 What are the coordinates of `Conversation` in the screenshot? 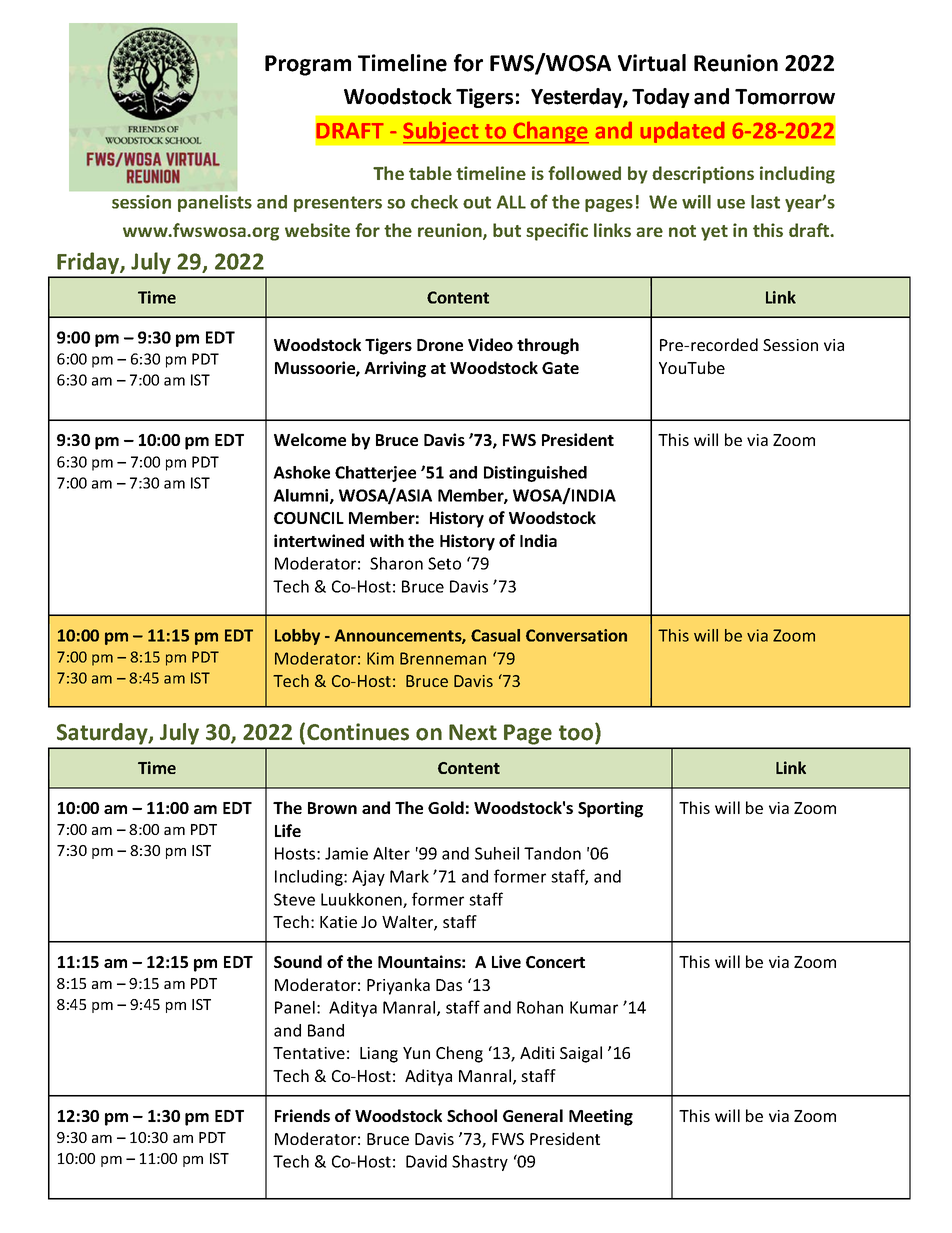 It's located at (576, 635).
